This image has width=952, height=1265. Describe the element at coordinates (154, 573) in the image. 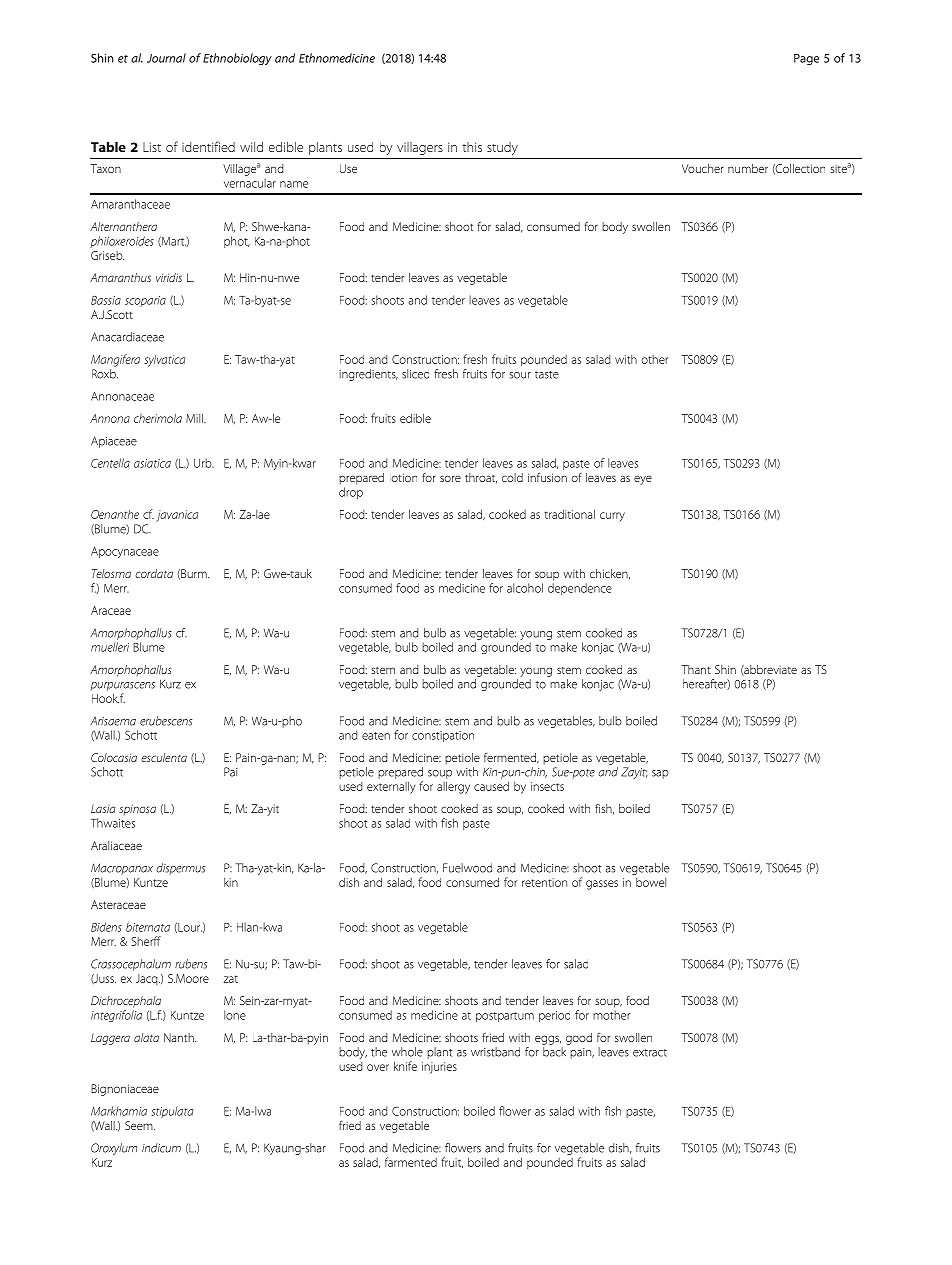

I see `cordata` at that location.
